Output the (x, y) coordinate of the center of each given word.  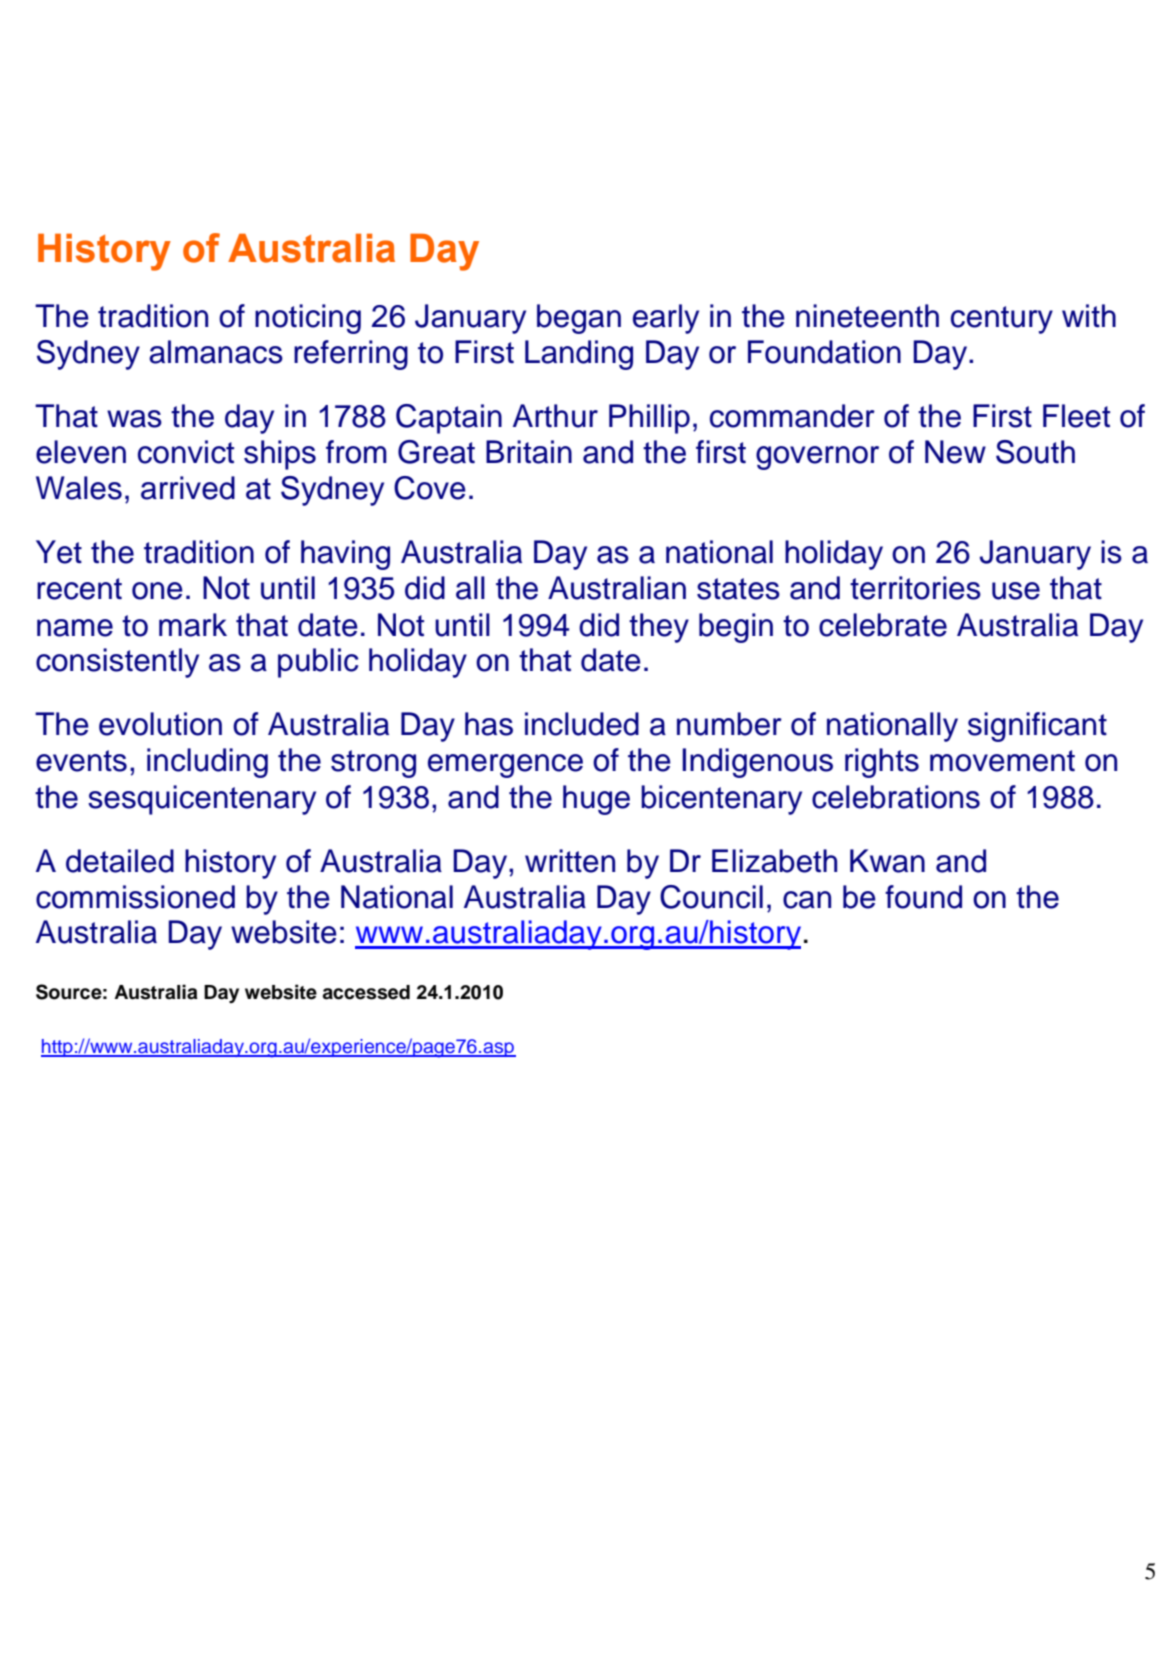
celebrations (896, 797)
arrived (188, 488)
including (207, 763)
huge (596, 800)
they (659, 628)
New (955, 452)
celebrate (883, 625)
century (1002, 320)
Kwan (887, 861)
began (579, 319)
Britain (529, 452)
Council (711, 897)
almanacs (216, 352)
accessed (366, 992)
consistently (117, 663)
